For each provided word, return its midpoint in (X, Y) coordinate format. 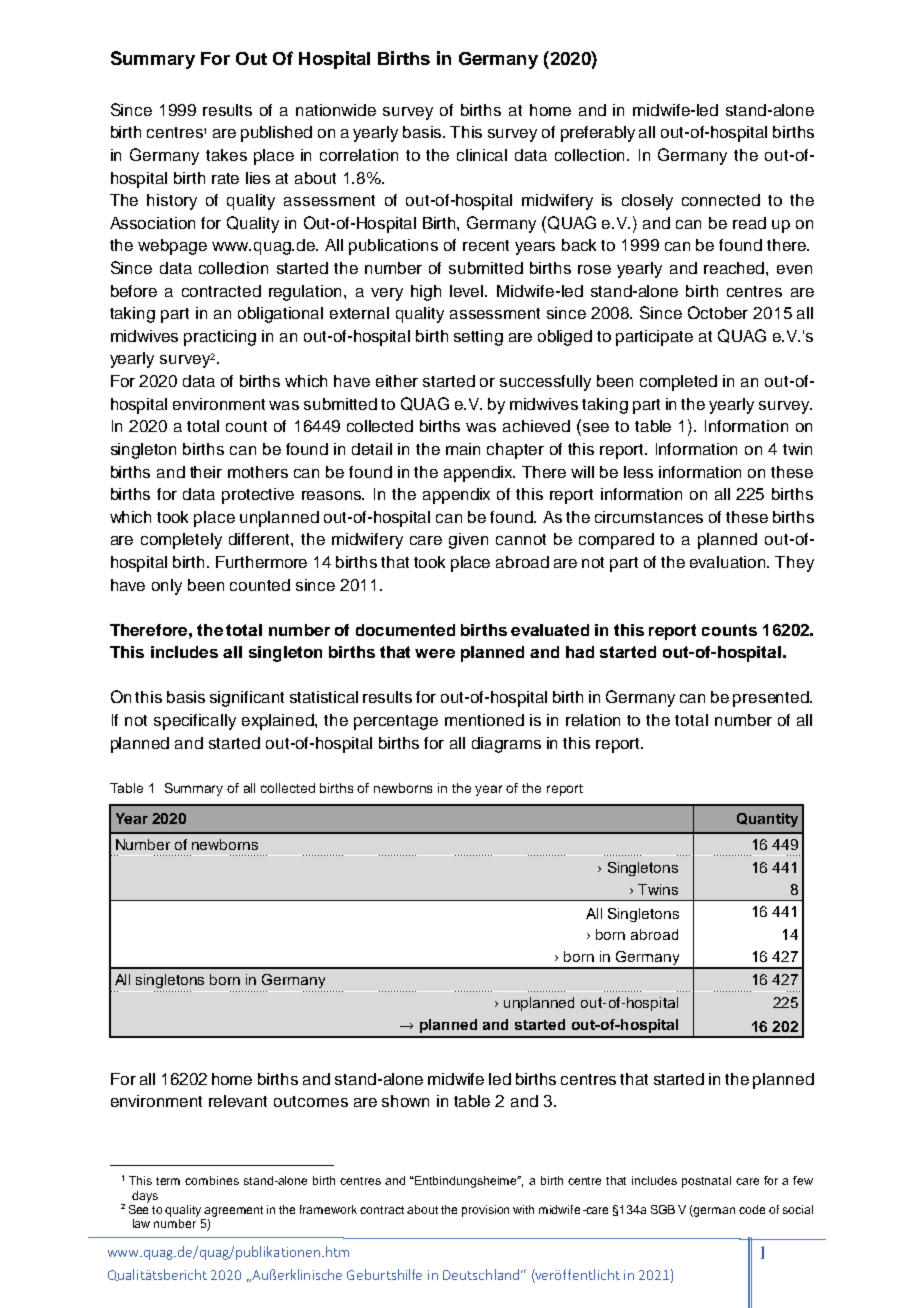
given (468, 541)
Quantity (767, 820)
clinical (482, 155)
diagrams (506, 745)
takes (226, 155)
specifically (195, 722)
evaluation (729, 562)
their (206, 472)
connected (721, 200)
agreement (233, 1211)
